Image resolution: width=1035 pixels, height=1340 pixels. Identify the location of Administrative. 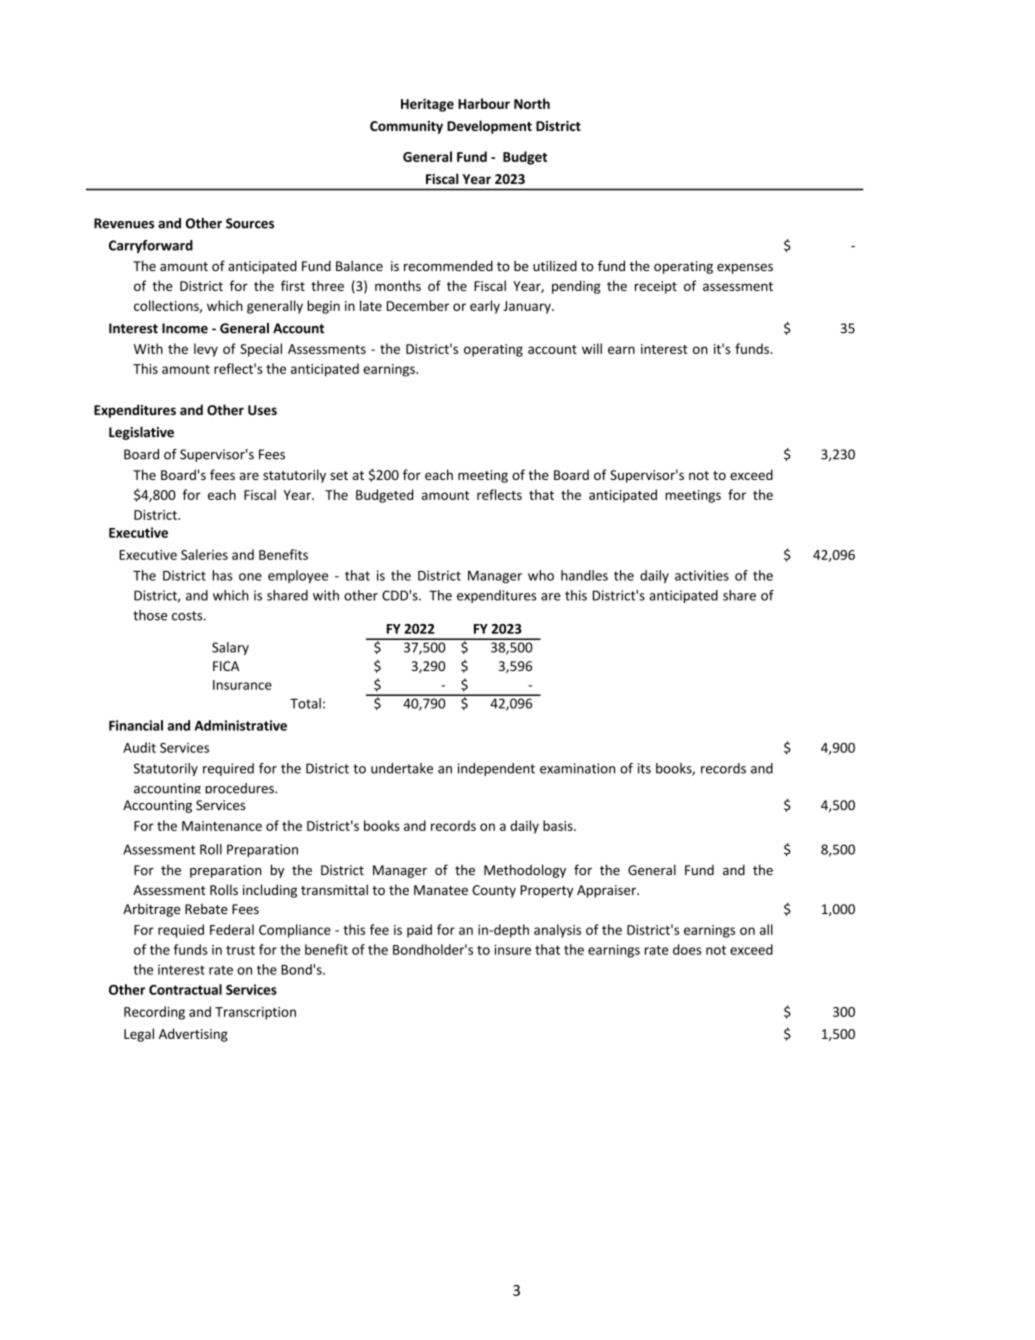
(241, 725).
